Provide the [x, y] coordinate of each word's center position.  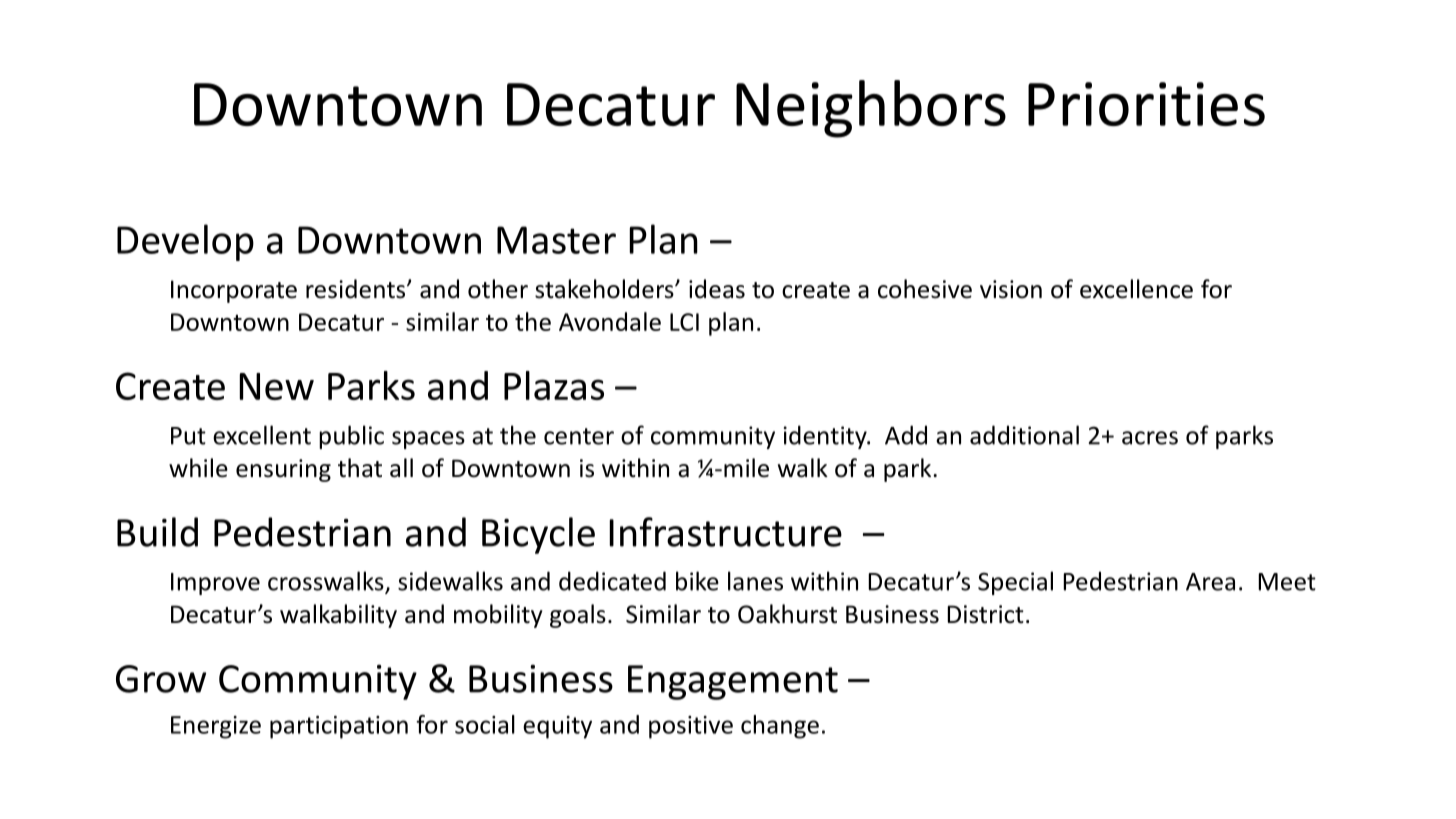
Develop [185, 242]
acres [1150, 438]
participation [339, 727]
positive [691, 727]
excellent [262, 435]
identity [826, 437]
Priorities [1146, 104]
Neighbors [871, 109]
